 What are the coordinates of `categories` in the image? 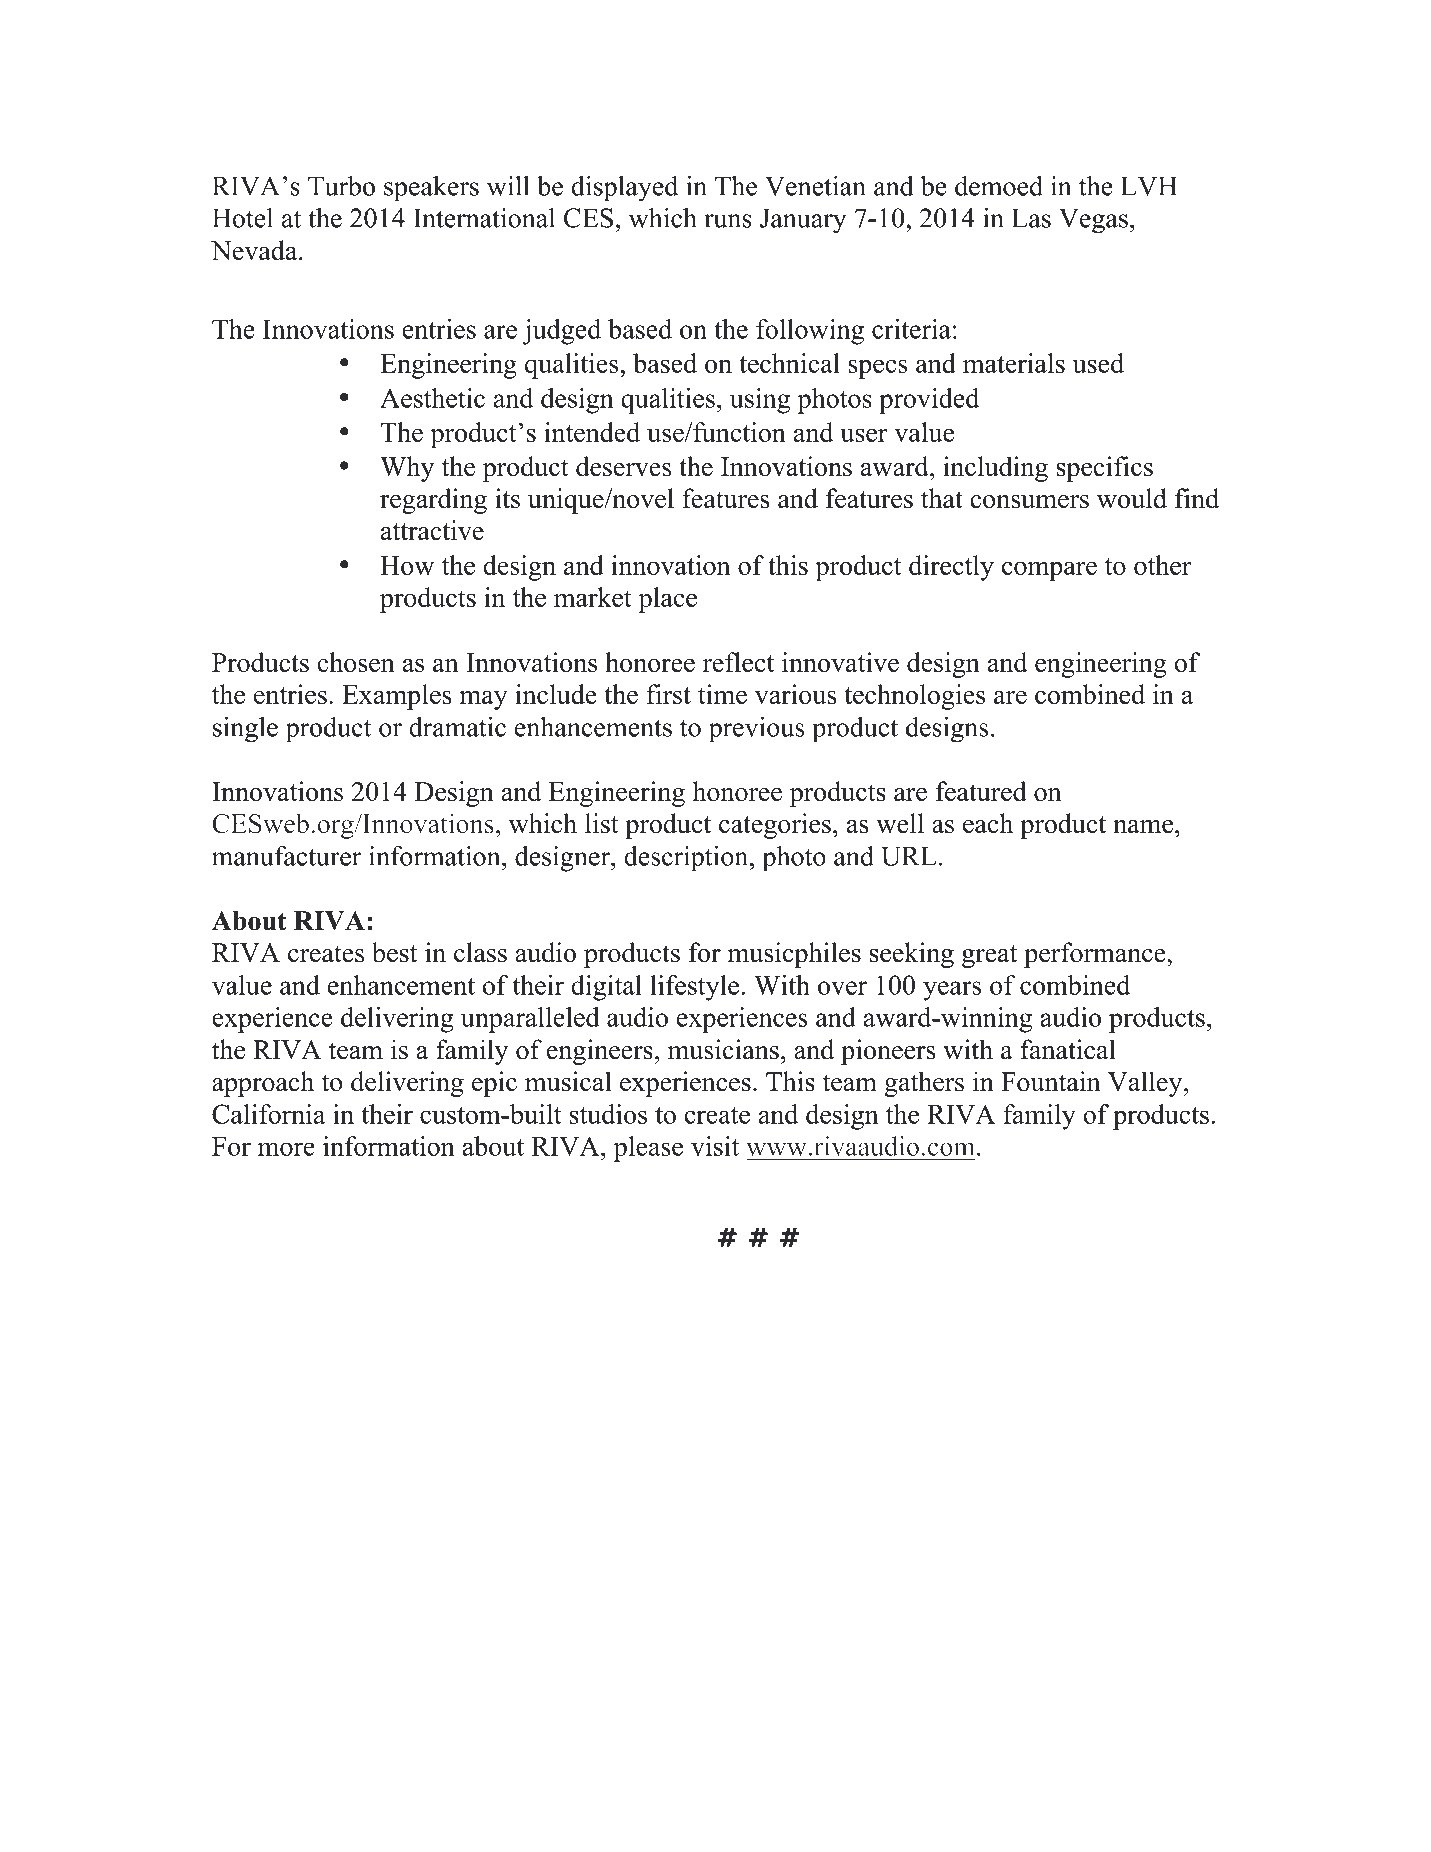 It's located at (775, 826).
